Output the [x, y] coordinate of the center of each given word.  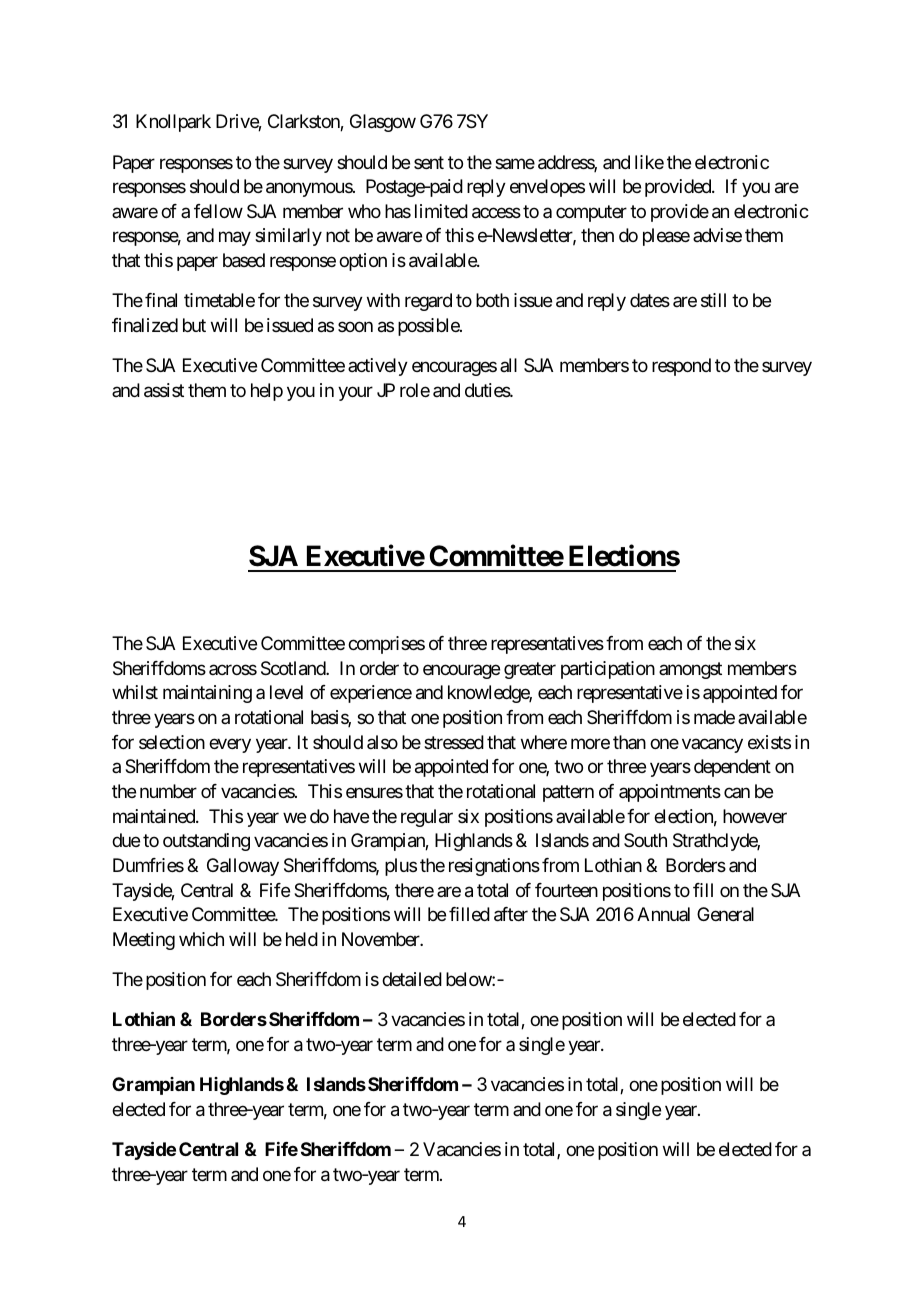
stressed [454, 742]
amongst [690, 670]
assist [164, 390]
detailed [412, 979]
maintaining [207, 694]
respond [681, 367]
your [355, 393]
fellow [218, 211]
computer [591, 213]
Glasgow [383, 123]
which [201, 939]
